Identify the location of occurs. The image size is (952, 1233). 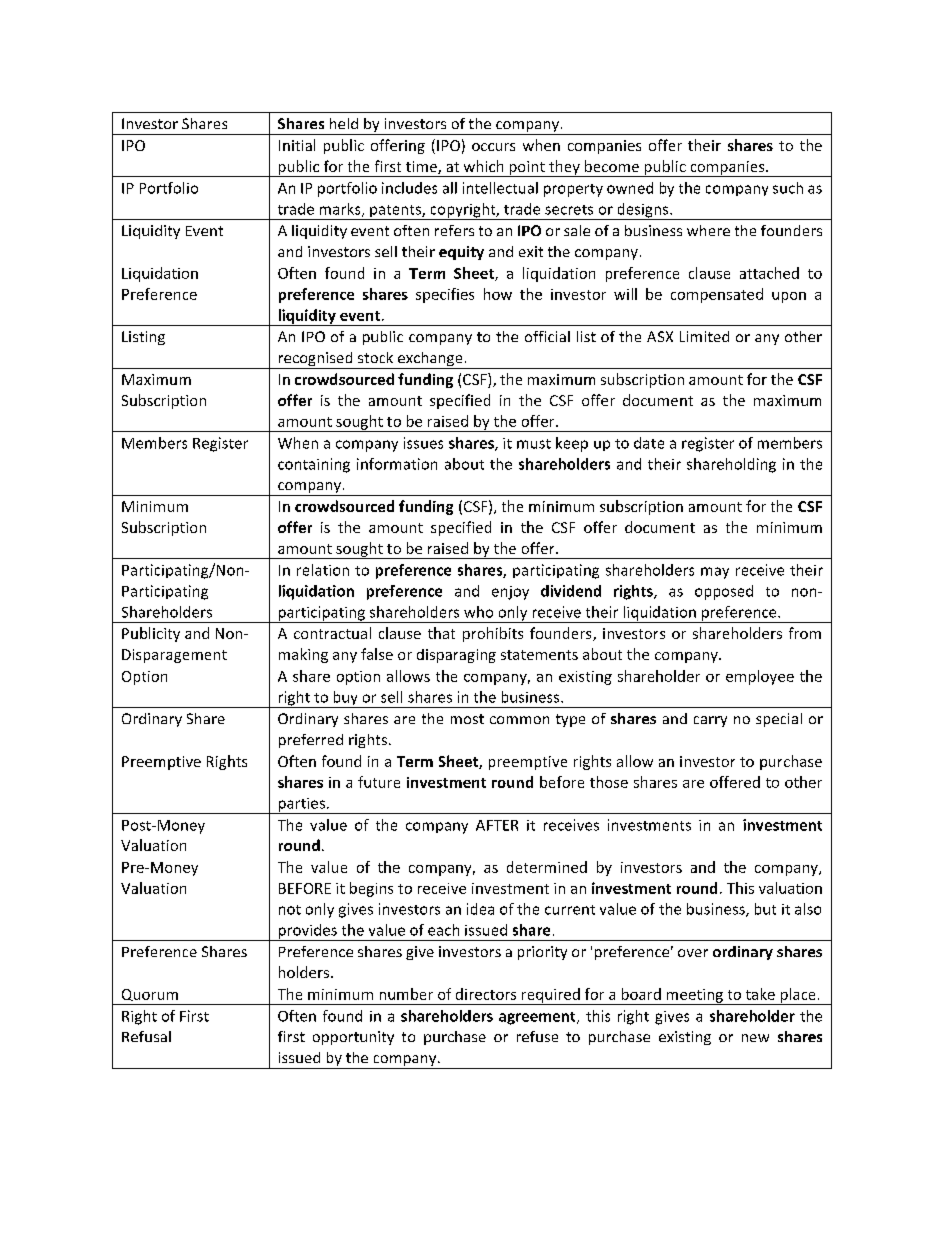
(493, 147).
